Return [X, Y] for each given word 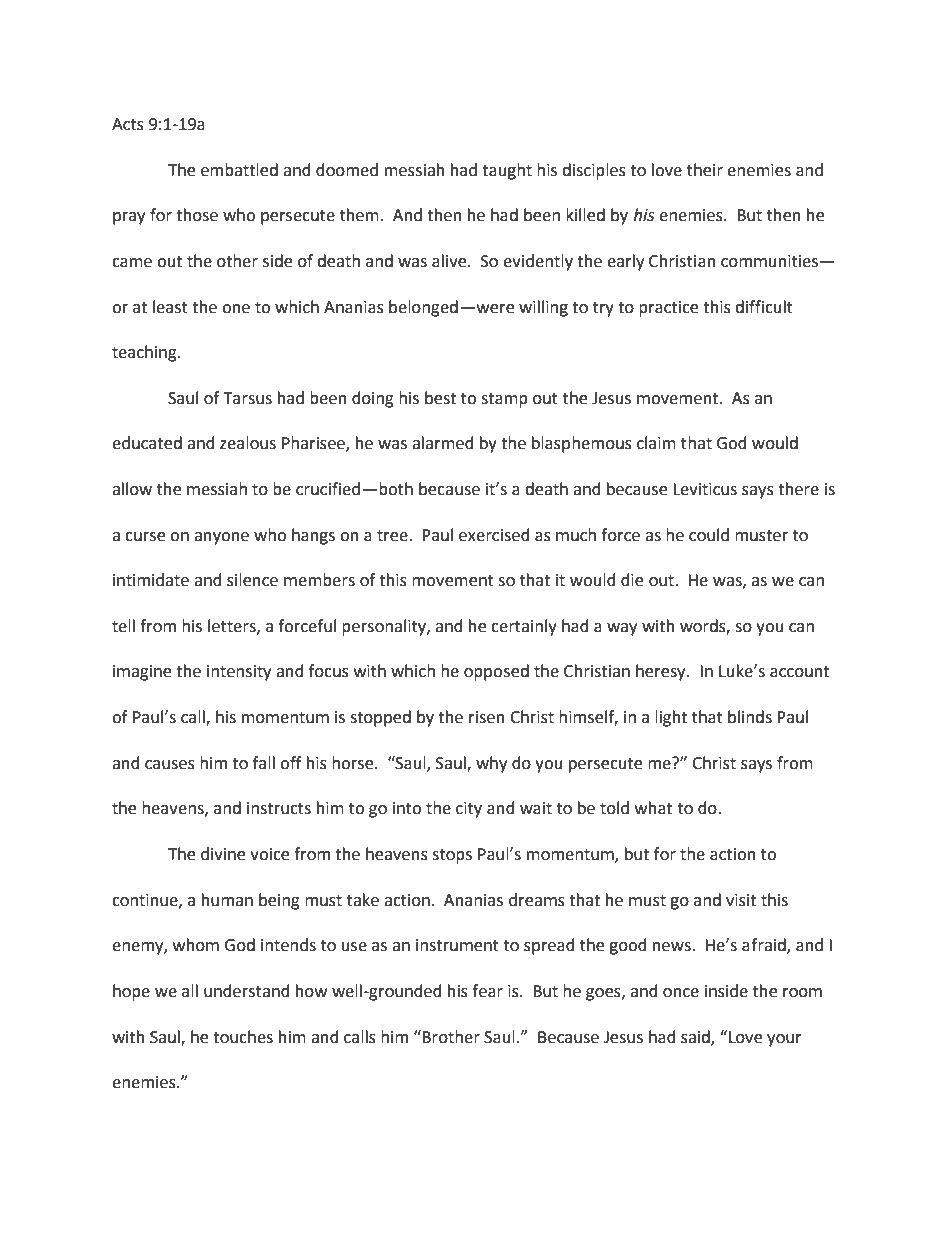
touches [243, 1037]
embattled [239, 170]
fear [487, 991]
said [696, 1037]
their [705, 170]
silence [252, 580]
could [709, 535]
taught [507, 171]
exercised [494, 535]
